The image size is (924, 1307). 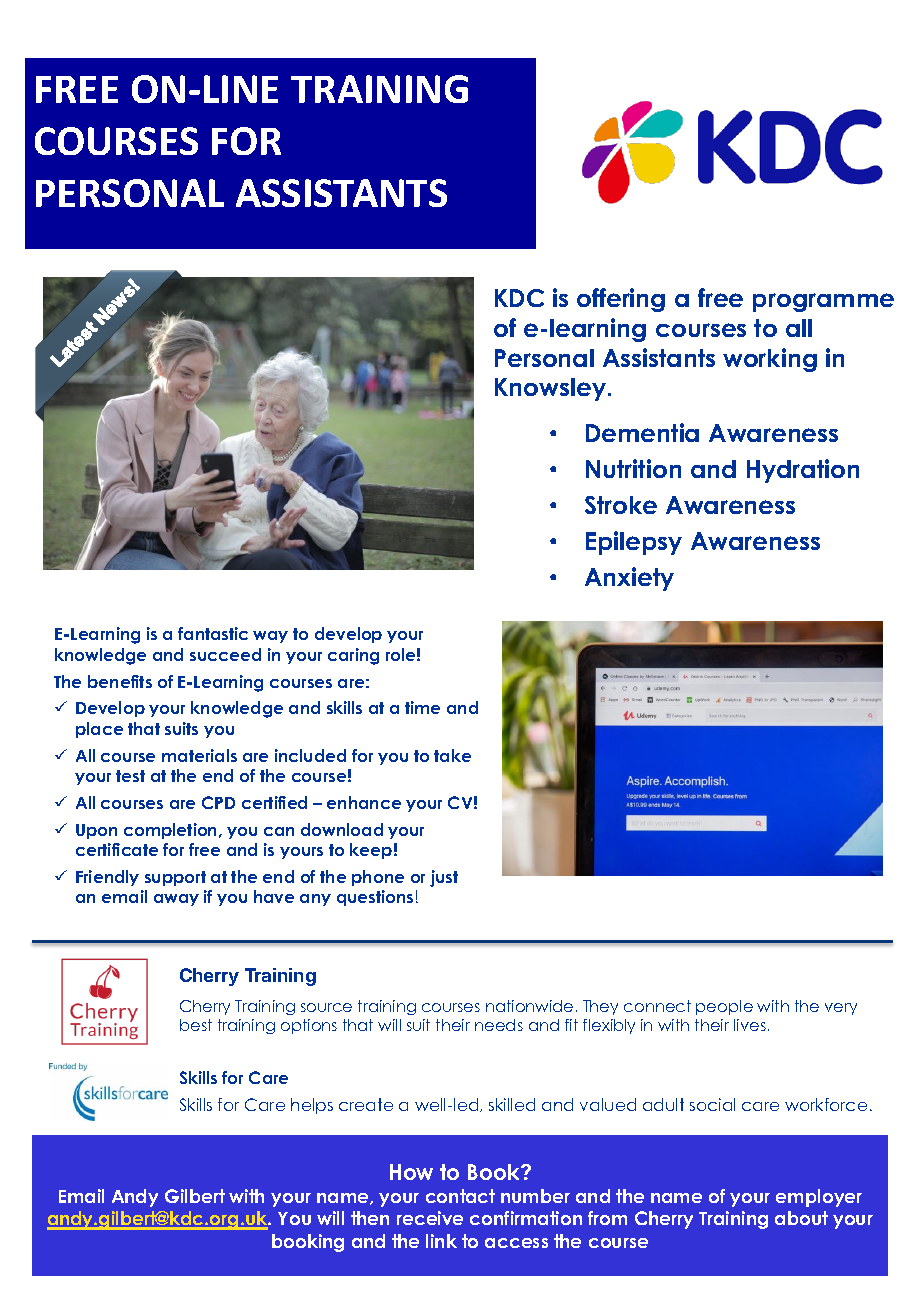 What do you see at coordinates (199, 755) in the image?
I see `materials` at bounding box center [199, 755].
